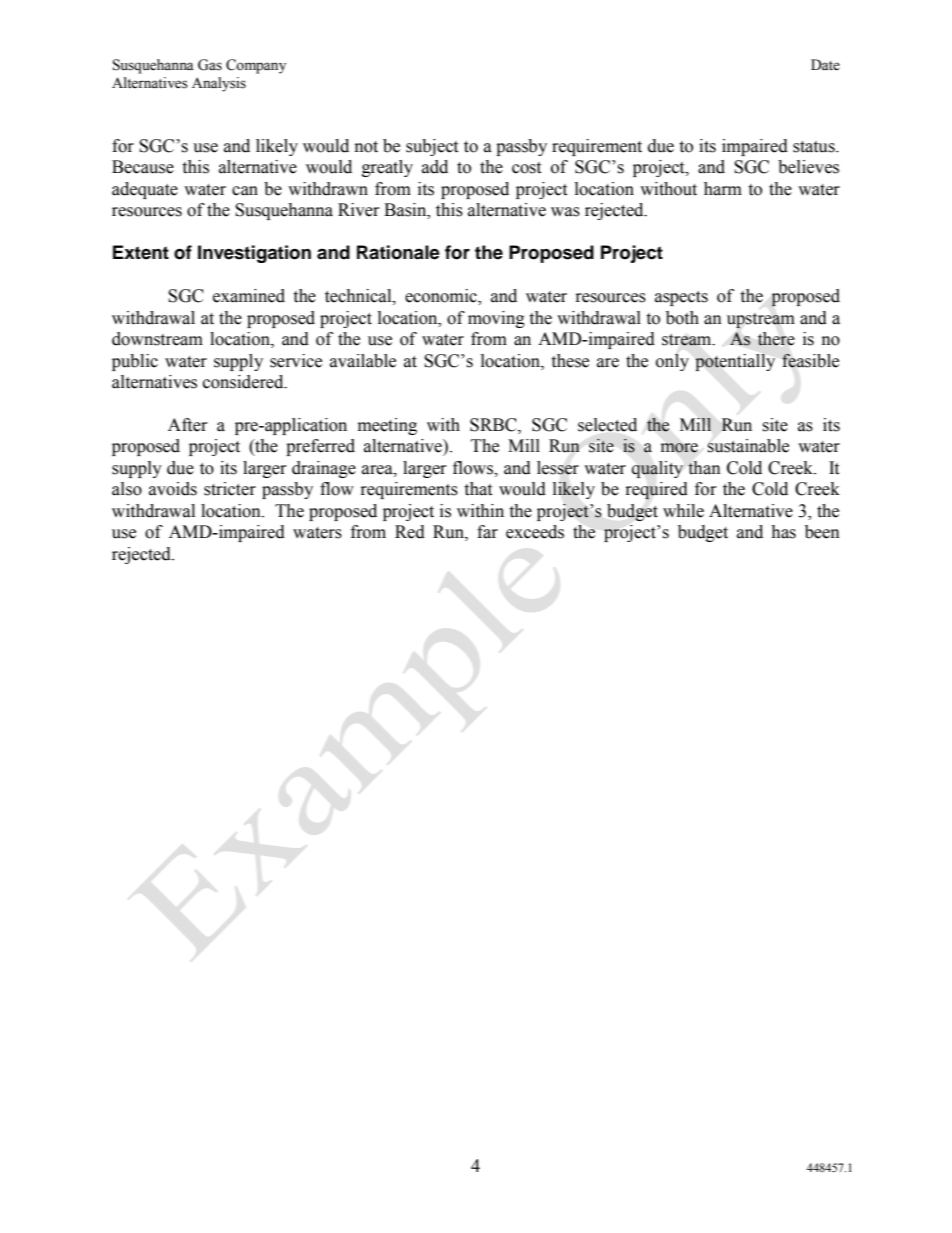 The height and width of the screenshot is (1233, 952). Describe the element at coordinates (387, 426) in the screenshot. I see `meeting` at that location.
